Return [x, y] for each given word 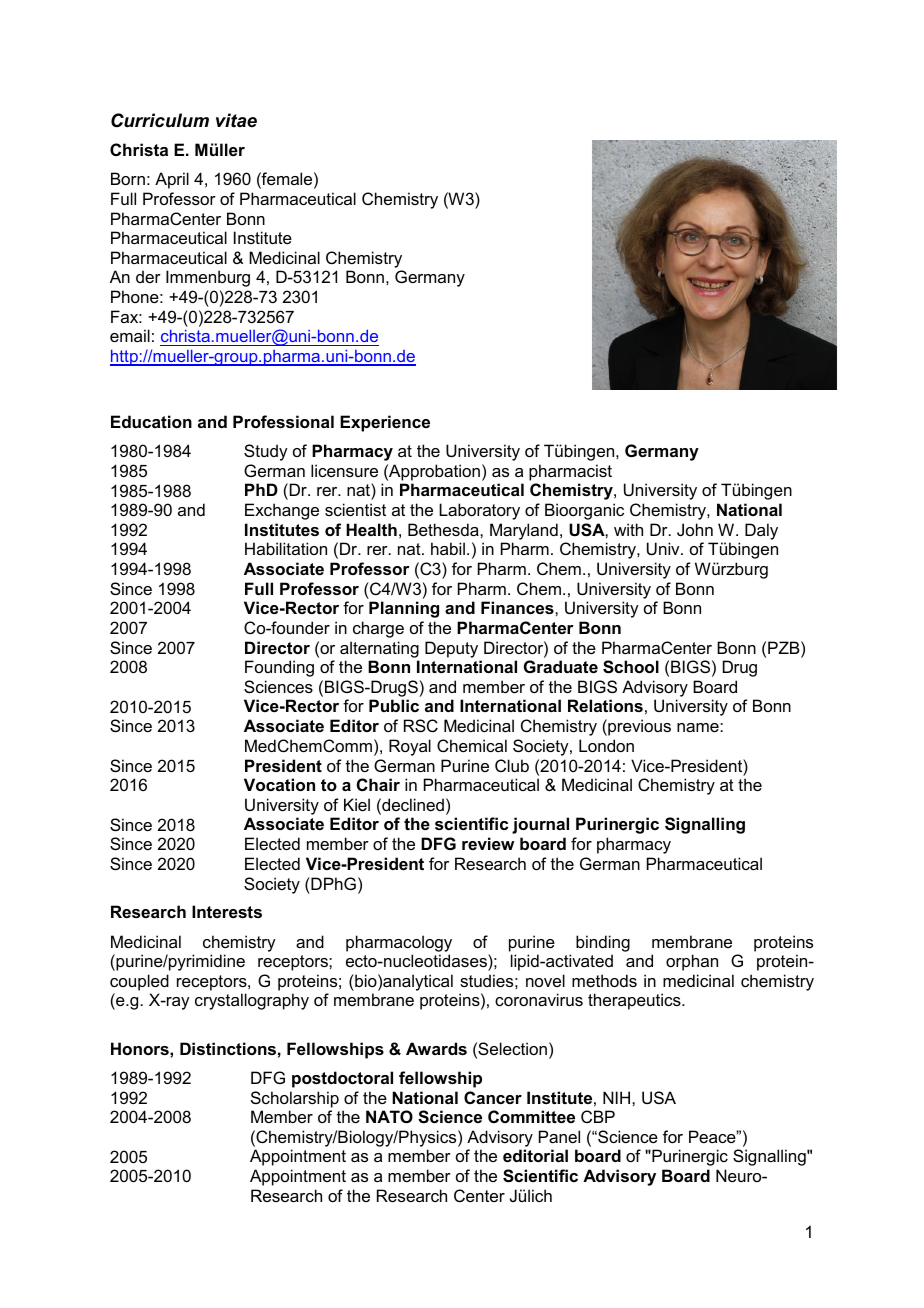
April [172, 180]
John [695, 529]
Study [266, 452]
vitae [236, 120]
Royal [410, 747]
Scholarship [295, 1099]
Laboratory [479, 511]
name [699, 727]
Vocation [279, 784]
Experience [385, 423]
